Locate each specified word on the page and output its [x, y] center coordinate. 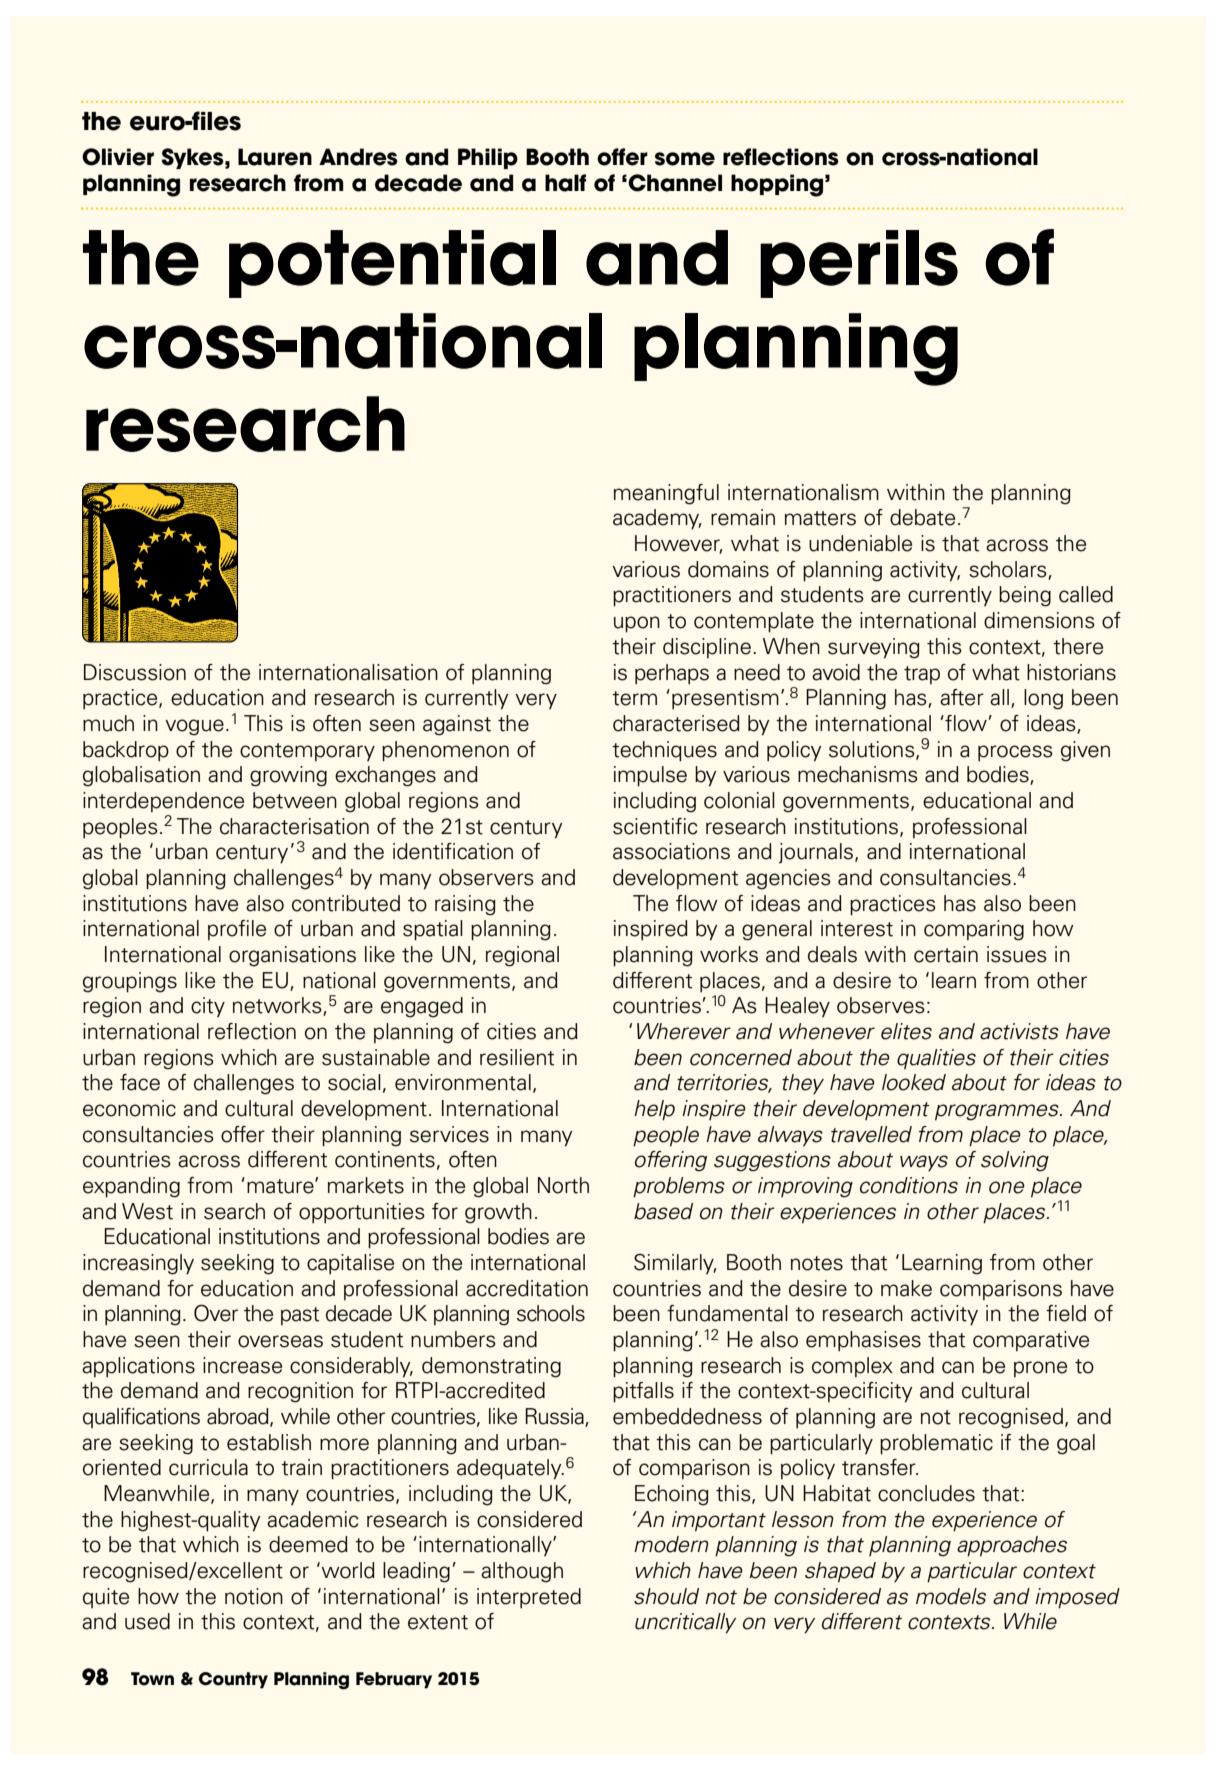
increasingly [138, 1264]
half [565, 183]
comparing [974, 930]
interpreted [529, 1598]
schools [551, 1313]
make [906, 1288]
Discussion [135, 672]
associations [671, 851]
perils [859, 264]
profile [237, 930]
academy [657, 519]
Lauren [275, 157]
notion [254, 1596]
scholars [1009, 570]
